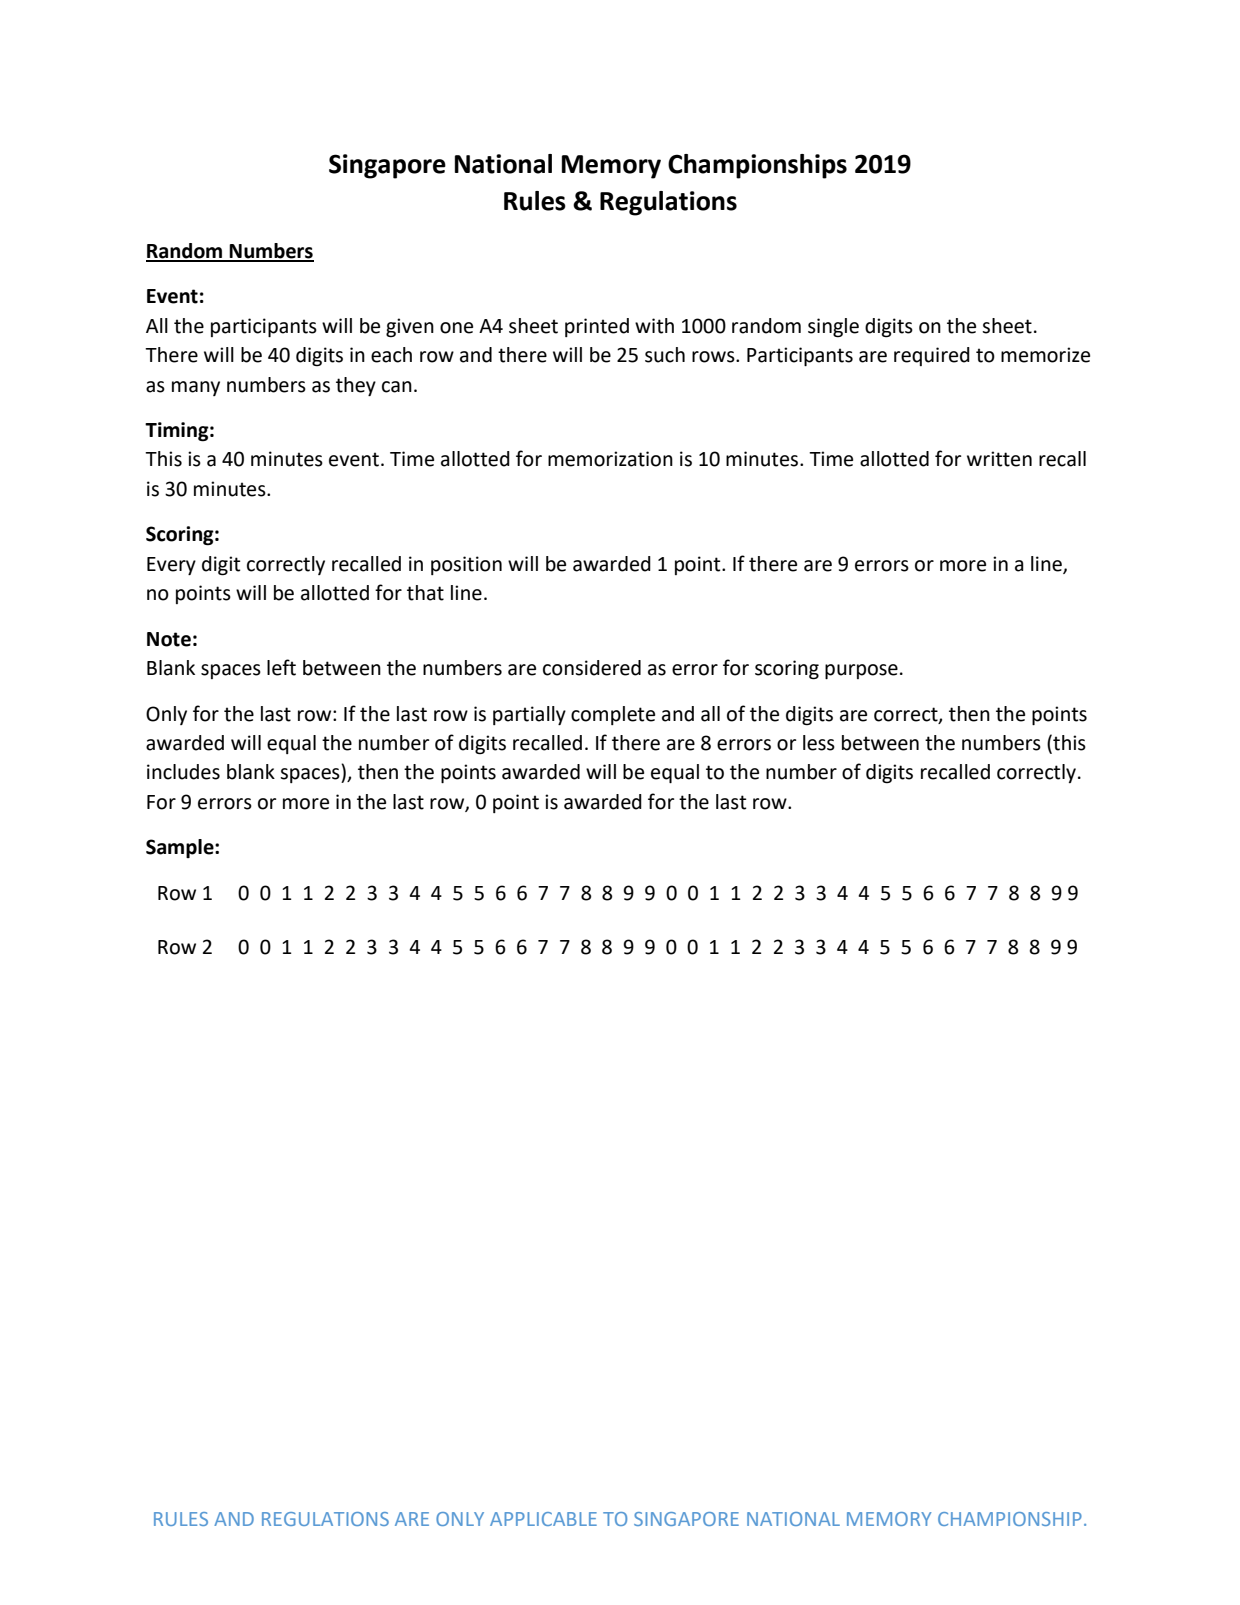 The image size is (1240, 1605). What do you see at coordinates (861, 671) in the image?
I see `purpose` at bounding box center [861, 671].
